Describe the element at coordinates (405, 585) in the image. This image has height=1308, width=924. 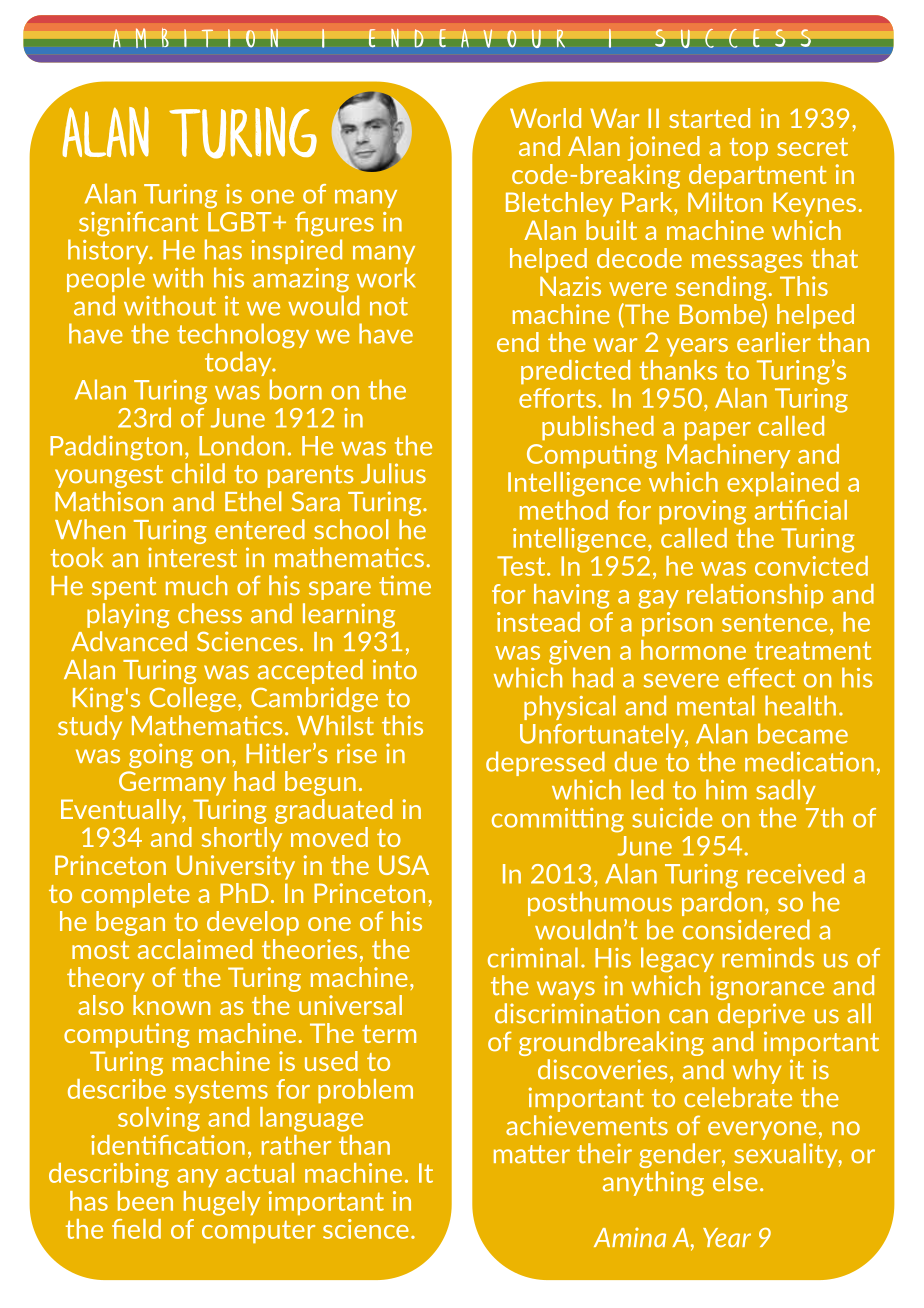
I see `time` at that location.
